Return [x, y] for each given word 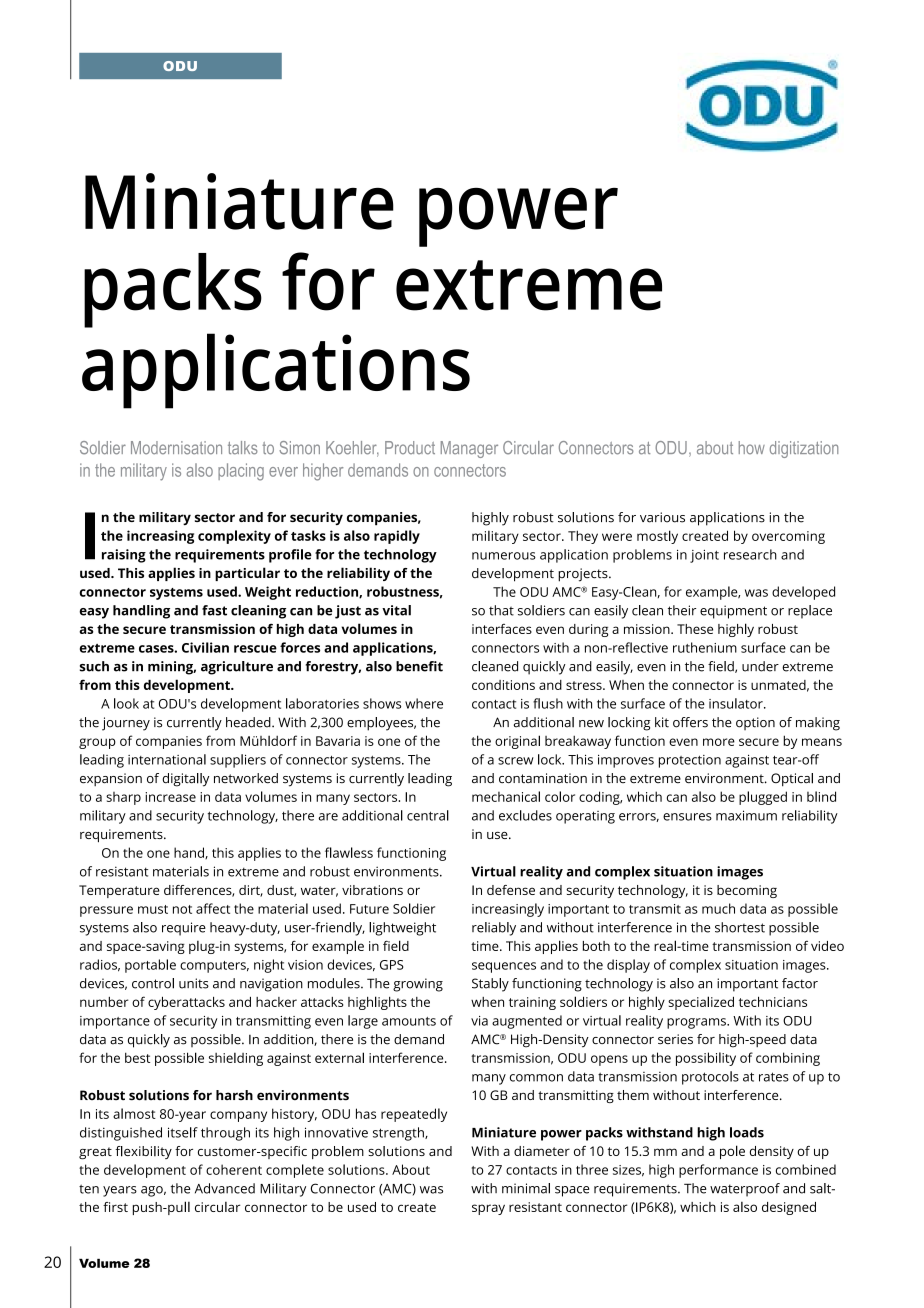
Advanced [225, 1188]
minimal [526, 1188]
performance [718, 1171]
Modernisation [176, 448]
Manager [469, 449]
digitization [804, 449]
